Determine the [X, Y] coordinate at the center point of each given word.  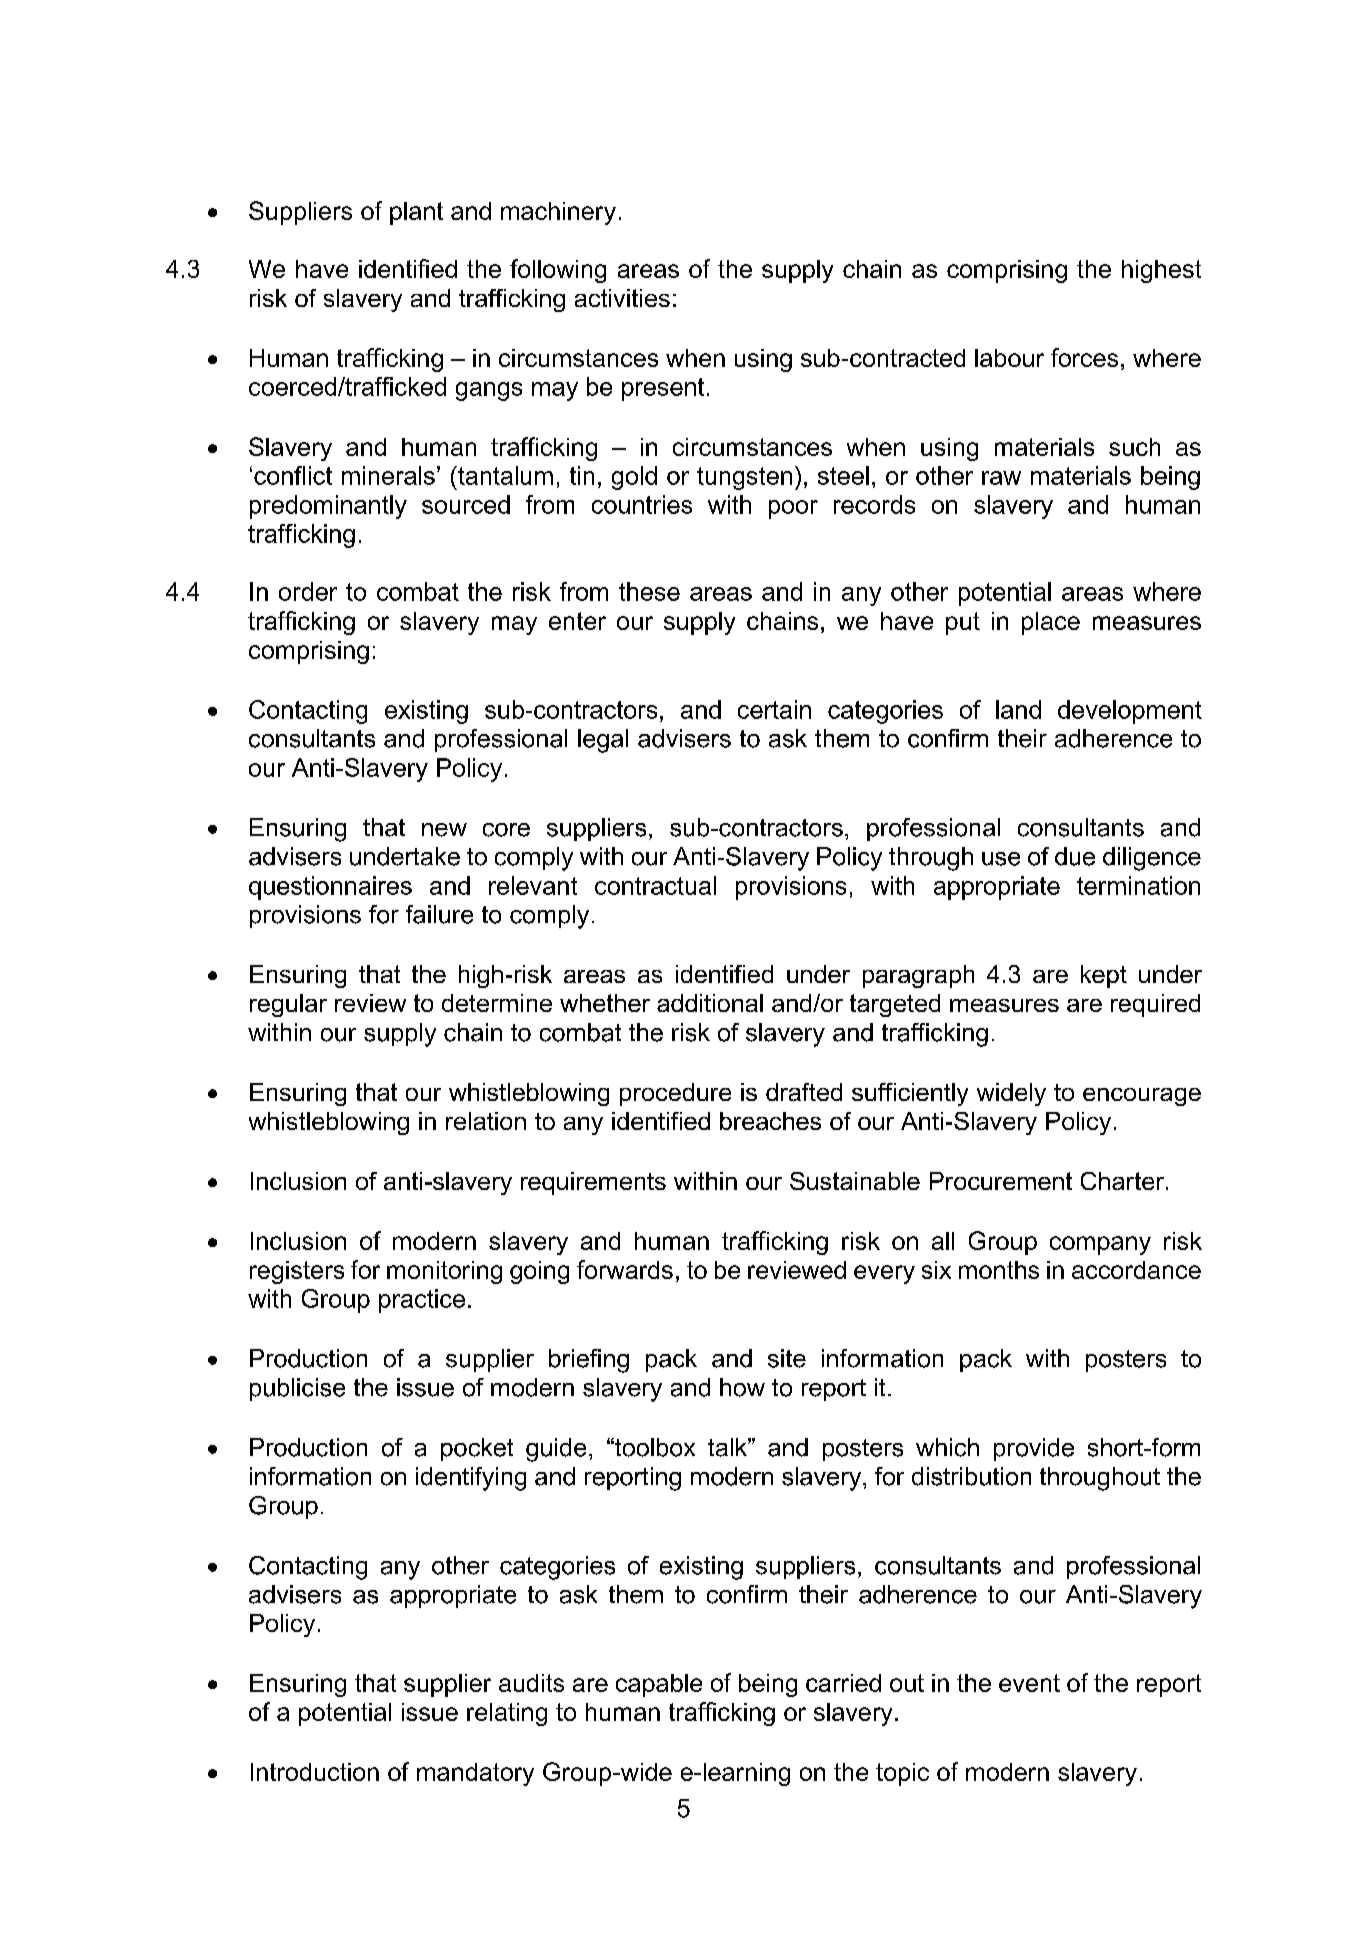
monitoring [444, 1272]
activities [622, 298]
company [1100, 1245]
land [1018, 709]
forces [1084, 357]
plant [416, 213]
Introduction [315, 1772]
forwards [625, 1269]
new [444, 830]
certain [774, 709]
